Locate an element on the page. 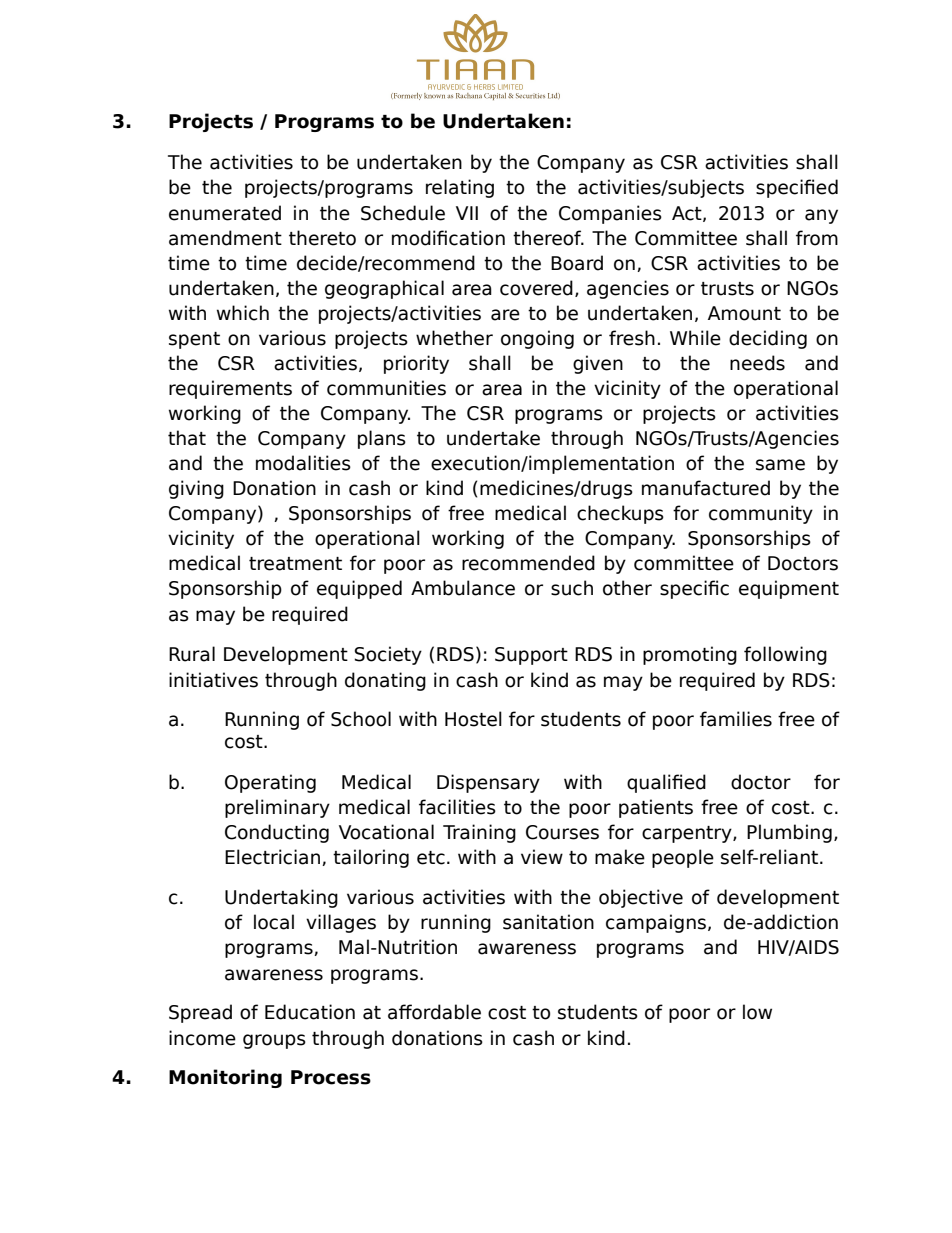 This image has width=952, height=1233. following is located at coordinates (785, 655).
